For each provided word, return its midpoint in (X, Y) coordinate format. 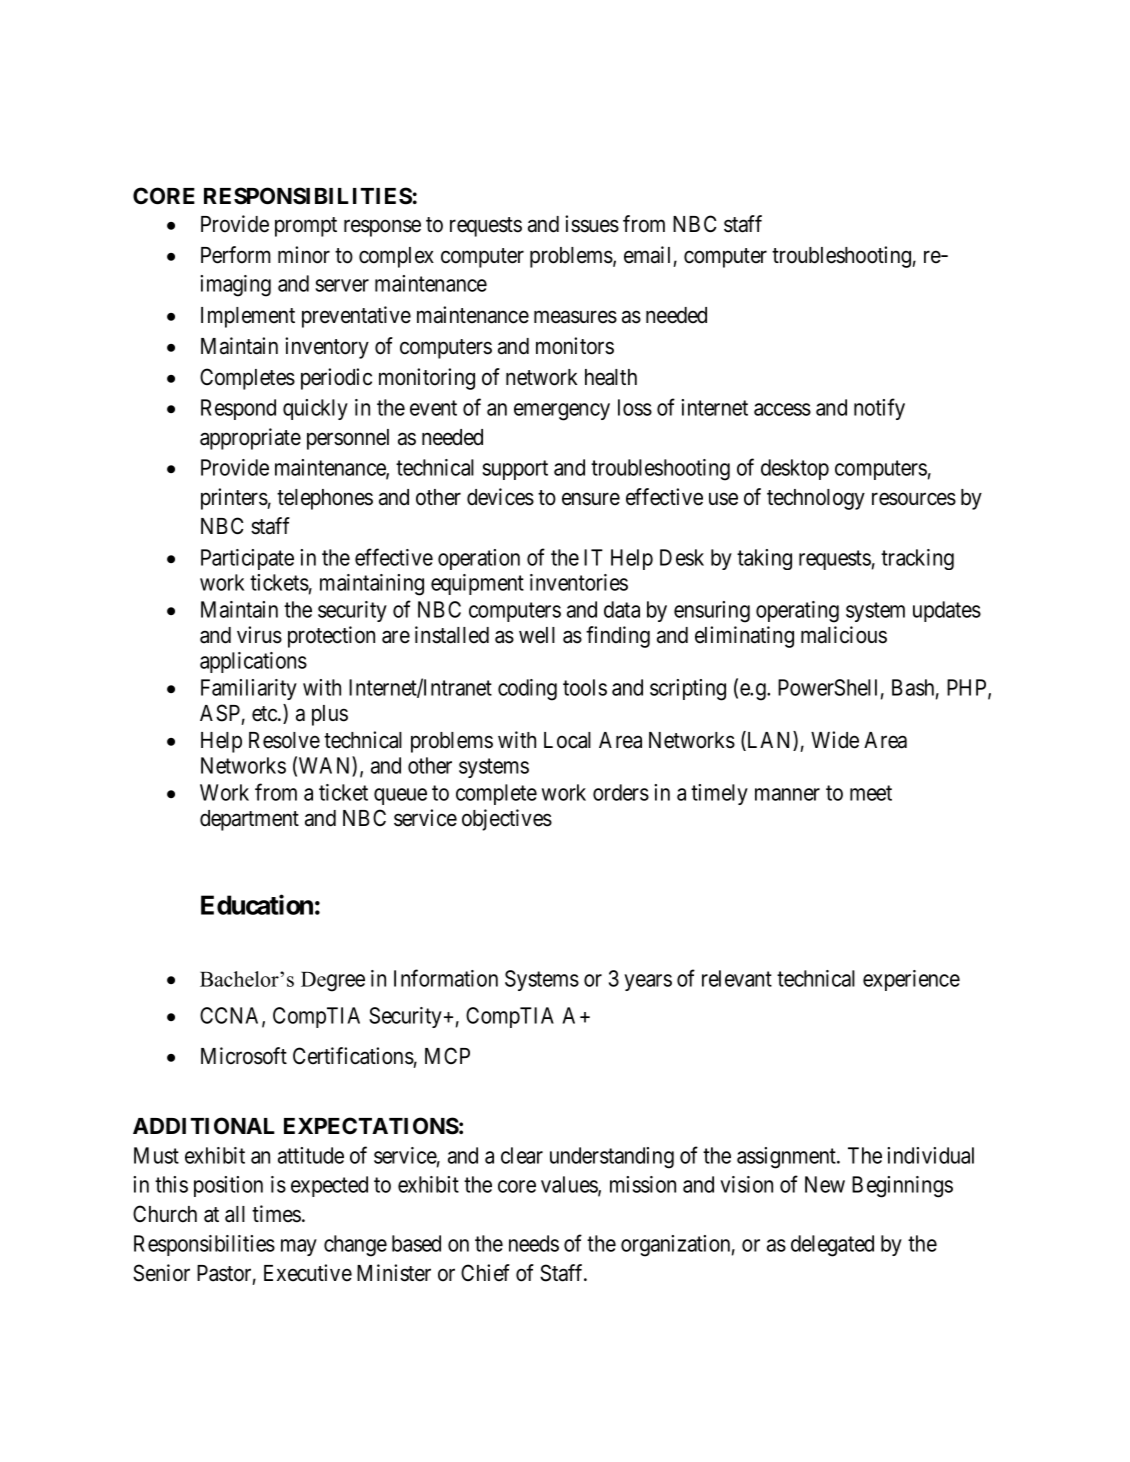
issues (592, 224)
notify (879, 409)
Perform (236, 255)
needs (534, 1243)
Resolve (284, 740)
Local (567, 740)
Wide (835, 740)
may (299, 1247)
